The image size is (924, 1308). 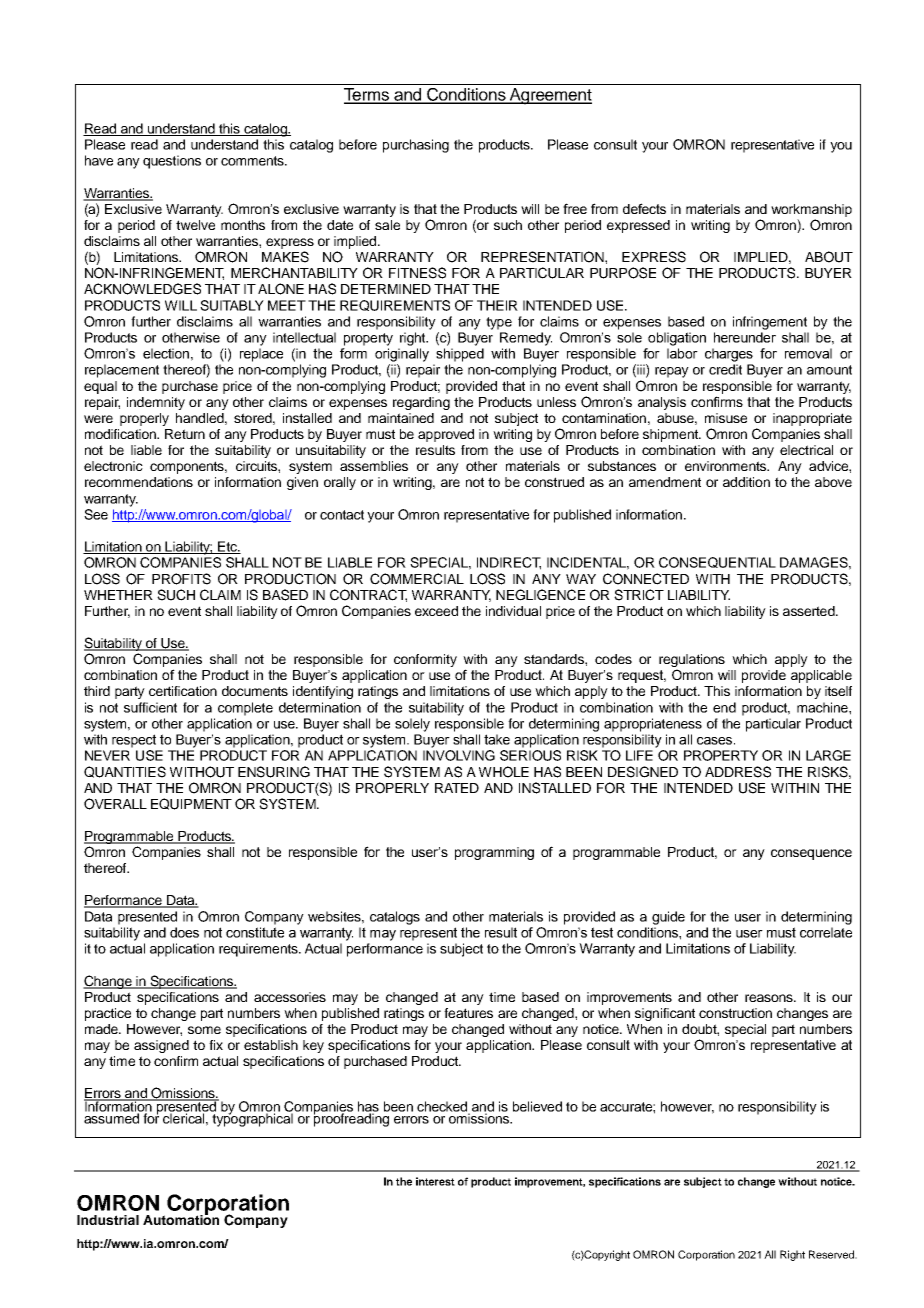 What do you see at coordinates (181, 1218) in the page?
I see `Automation` at bounding box center [181, 1218].
